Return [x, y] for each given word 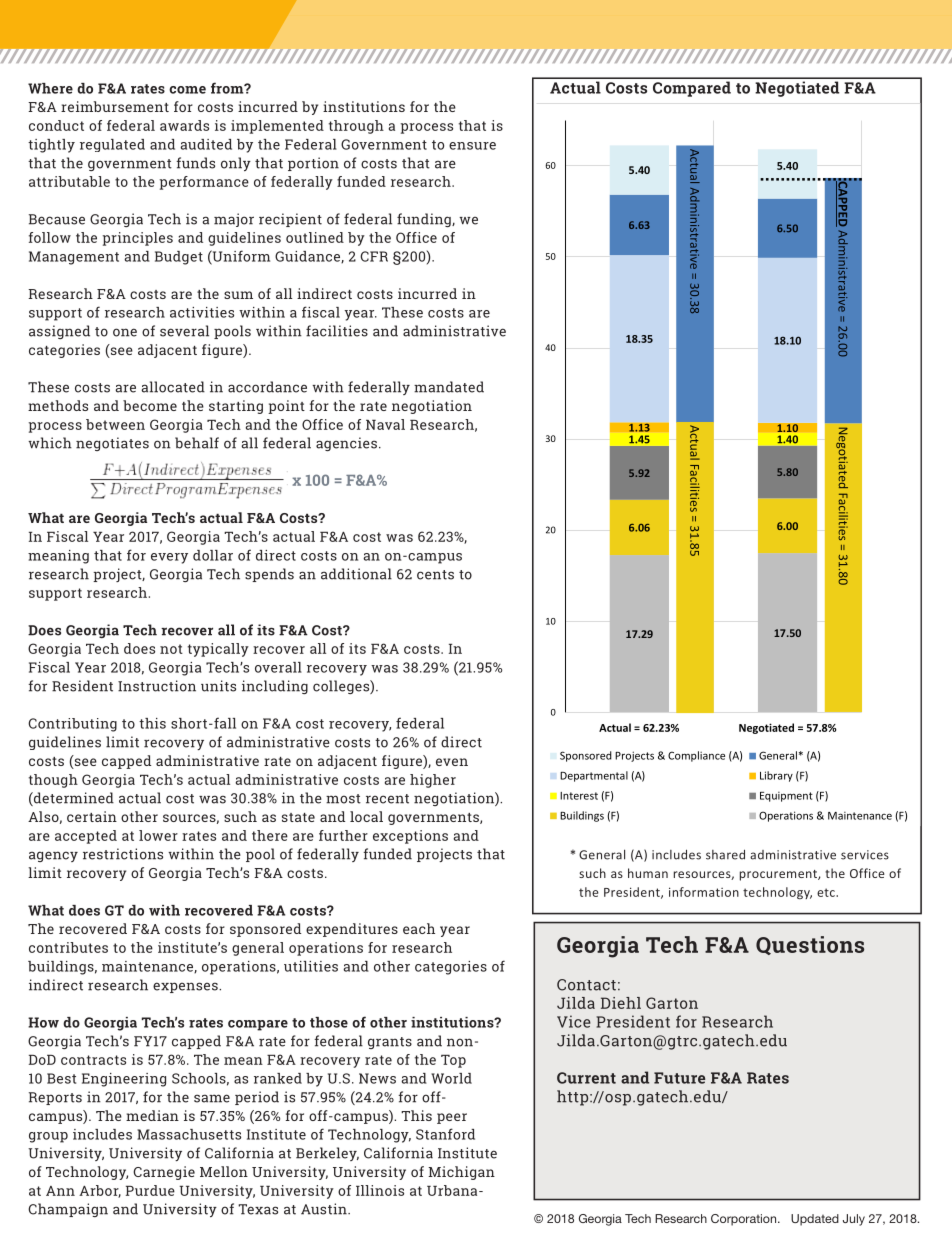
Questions [810, 945]
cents [435, 575]
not [171, 649]
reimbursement [115, 106]
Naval [385, 424]
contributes [68, 947]
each [419, 928]
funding [425, 220]
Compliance [696, 756]
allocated [173, 387]
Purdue [150, 1190]
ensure [472, 146]
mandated [449, 387]
